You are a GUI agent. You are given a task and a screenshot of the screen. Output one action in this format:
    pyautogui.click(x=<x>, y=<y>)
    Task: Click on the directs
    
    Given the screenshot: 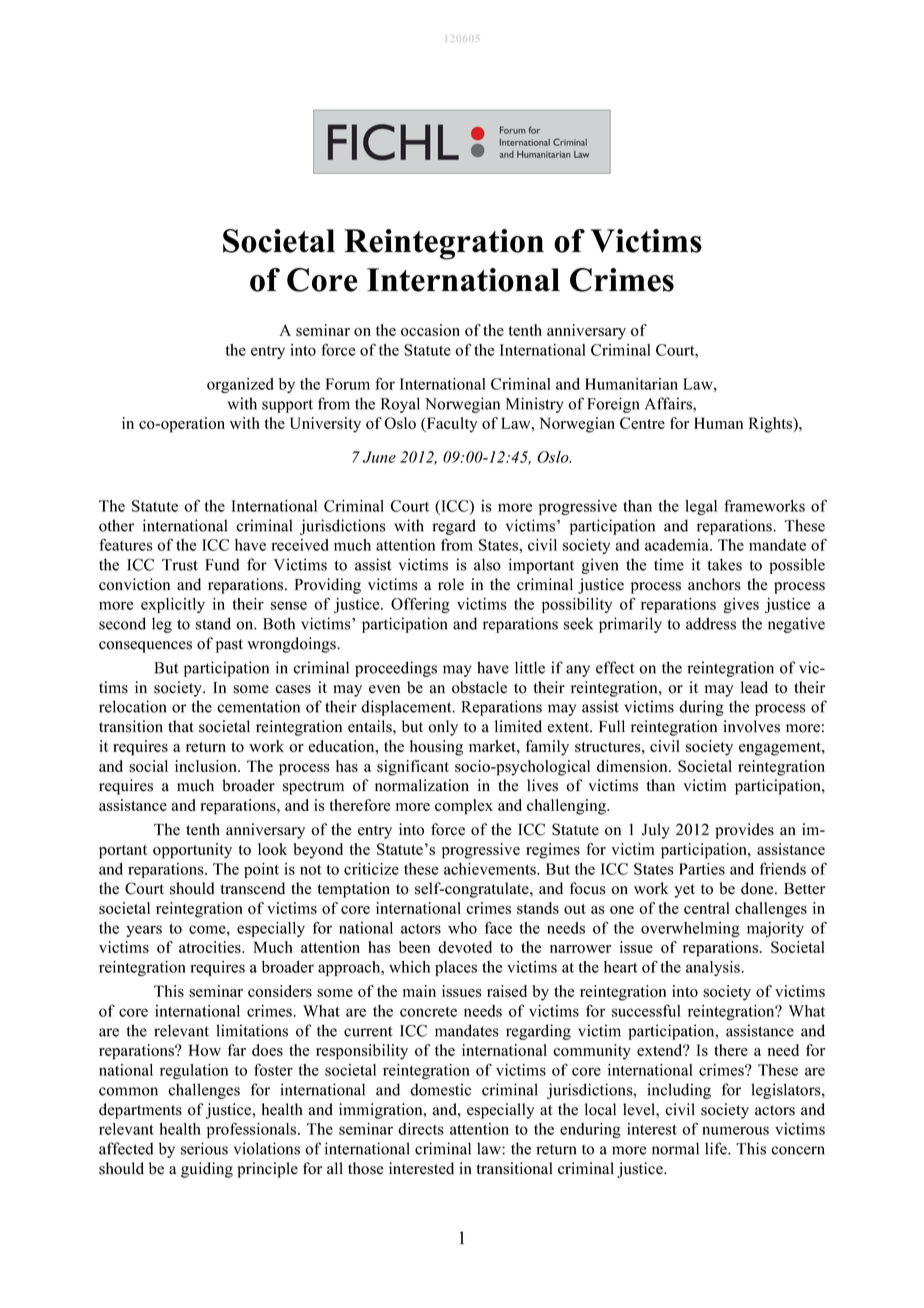 What is the action you would take?
    pyautogui.click(x=421, y=1129)
